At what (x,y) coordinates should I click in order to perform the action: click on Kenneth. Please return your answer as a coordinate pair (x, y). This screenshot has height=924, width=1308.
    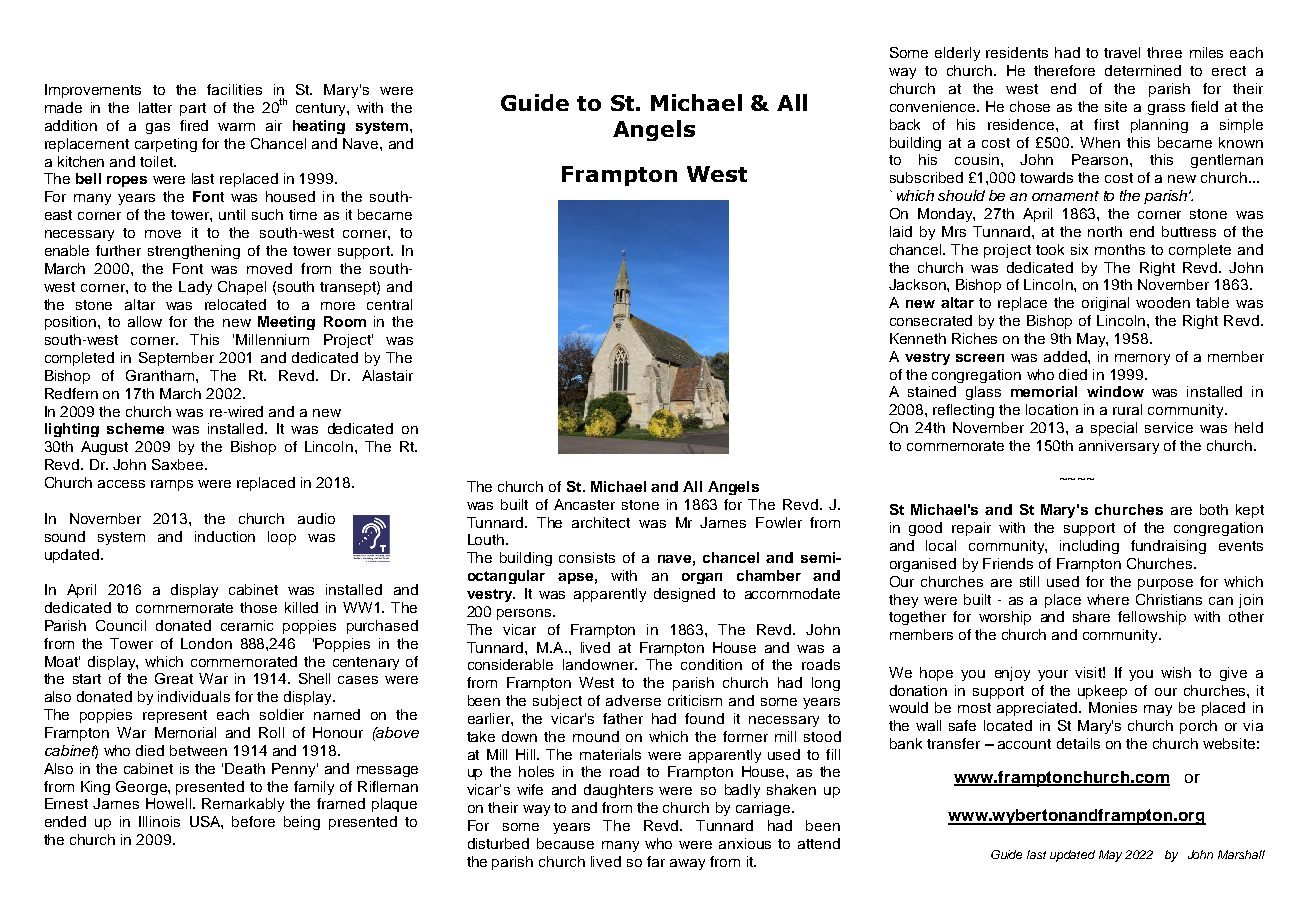
    Looking at the image, I should click on (918, 338).
